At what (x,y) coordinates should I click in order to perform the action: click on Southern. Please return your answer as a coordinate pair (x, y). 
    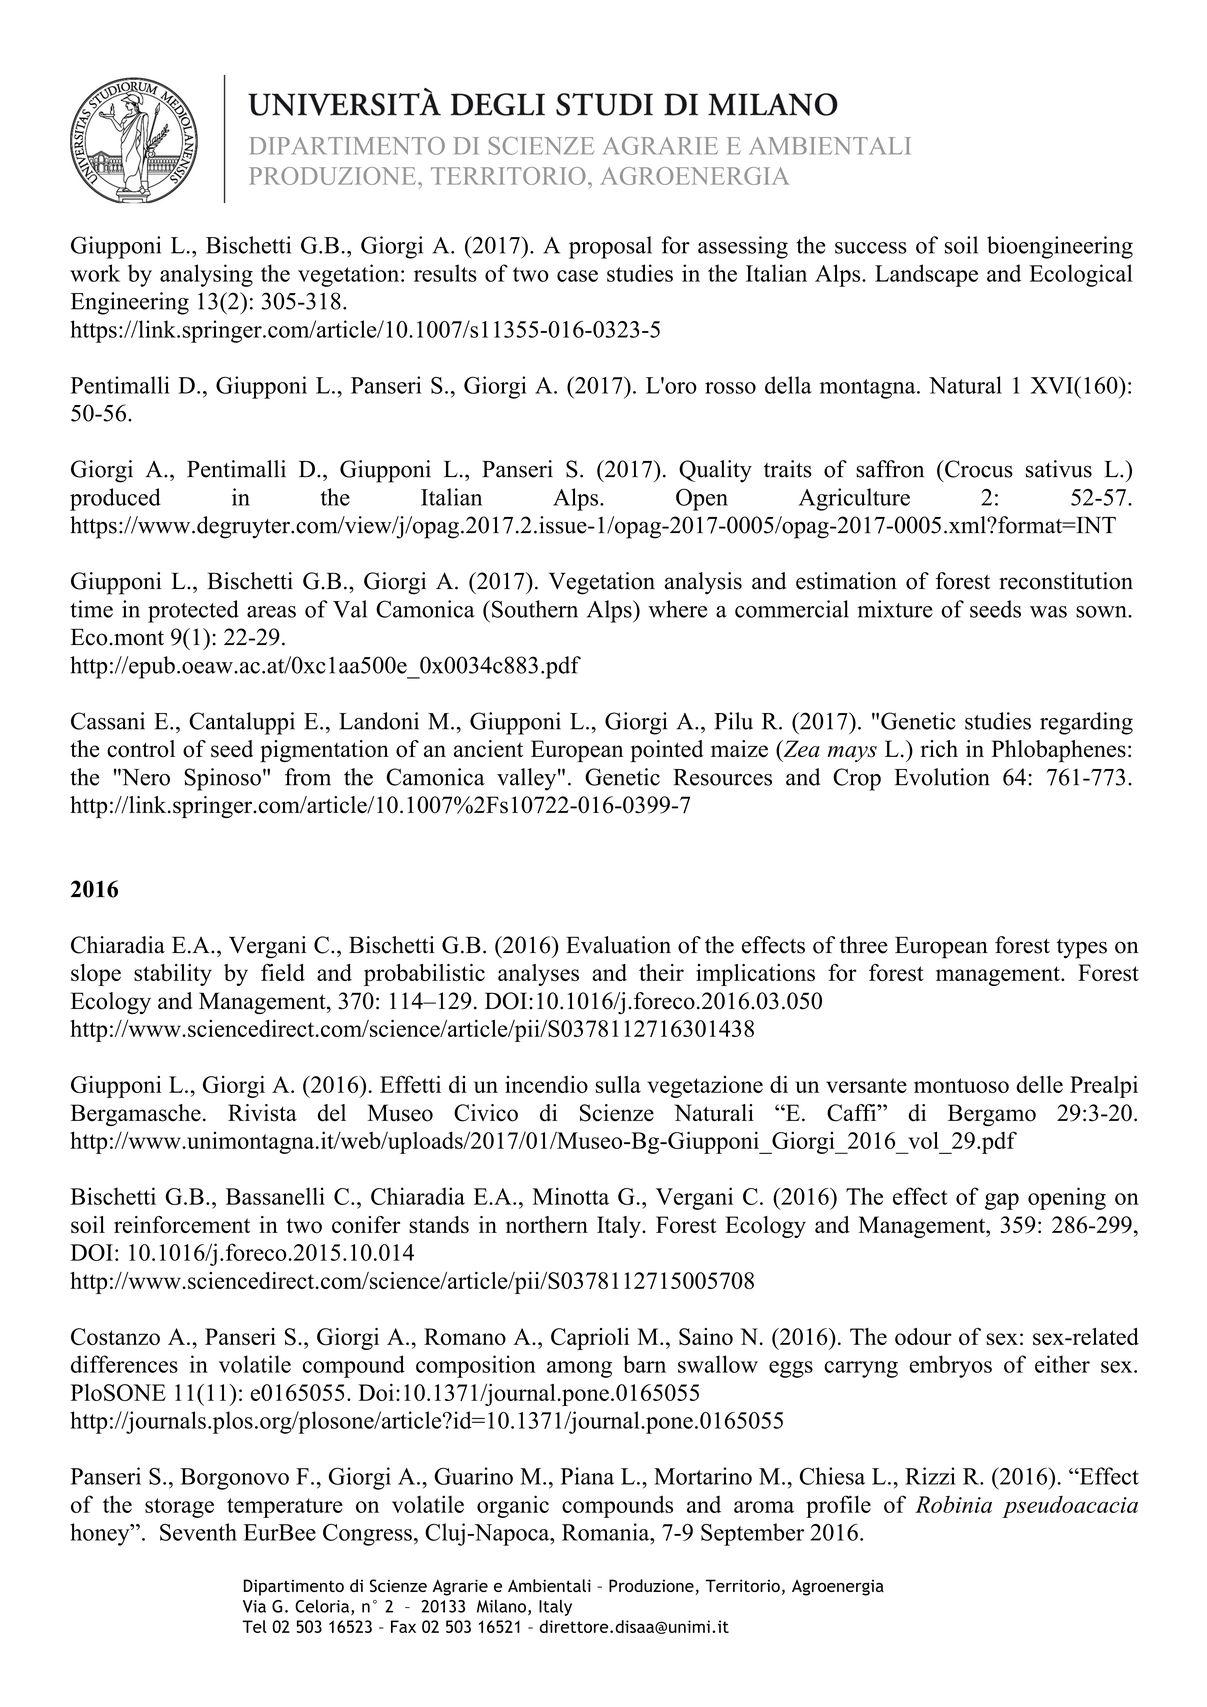
    Looking at the image, I should click on (535, 609).
